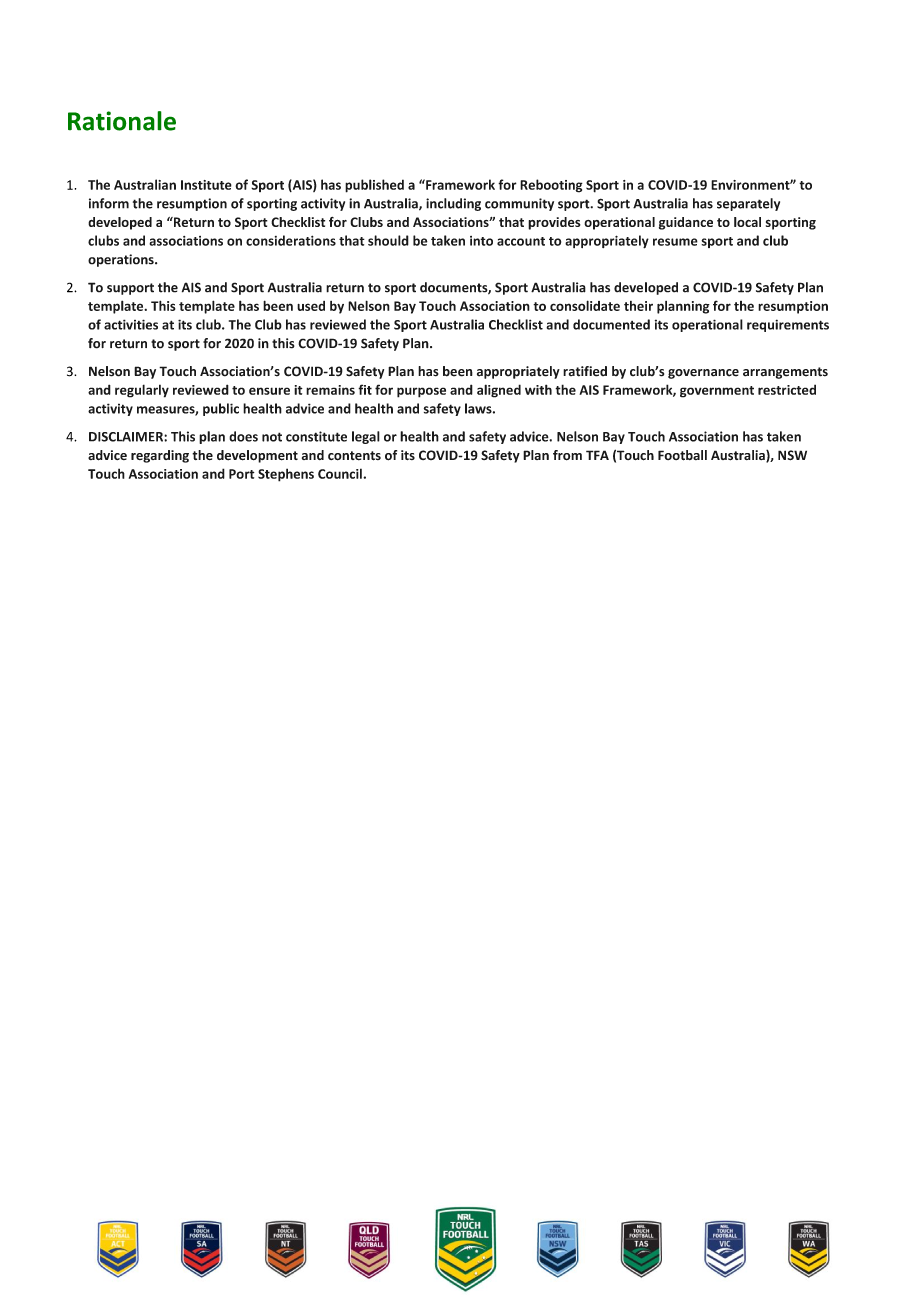 The width and height of the image is (924, 1308). I want to click on including, so click(453, 204).
